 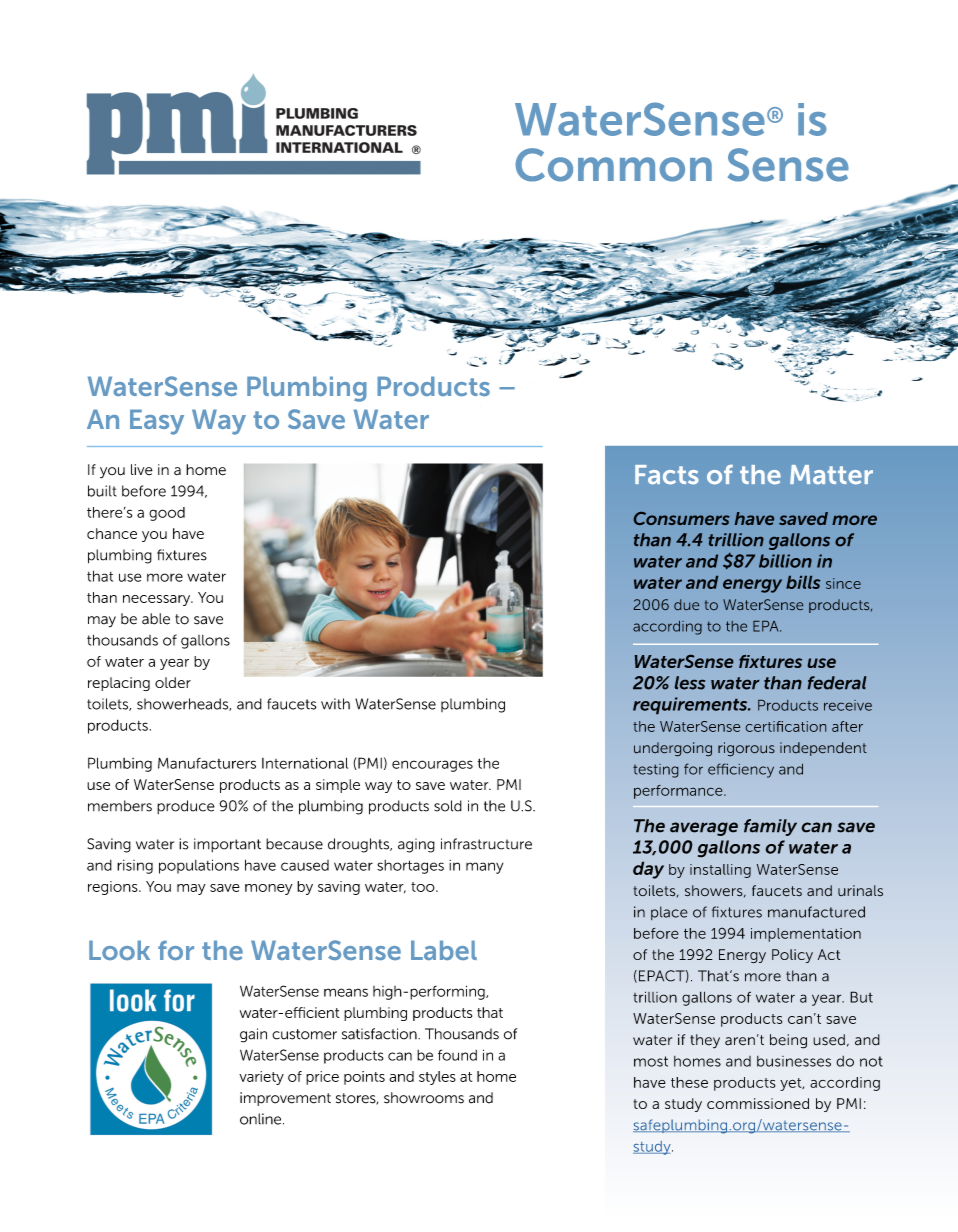 I want to click on commissioned, so click(x=758, y=1103).
